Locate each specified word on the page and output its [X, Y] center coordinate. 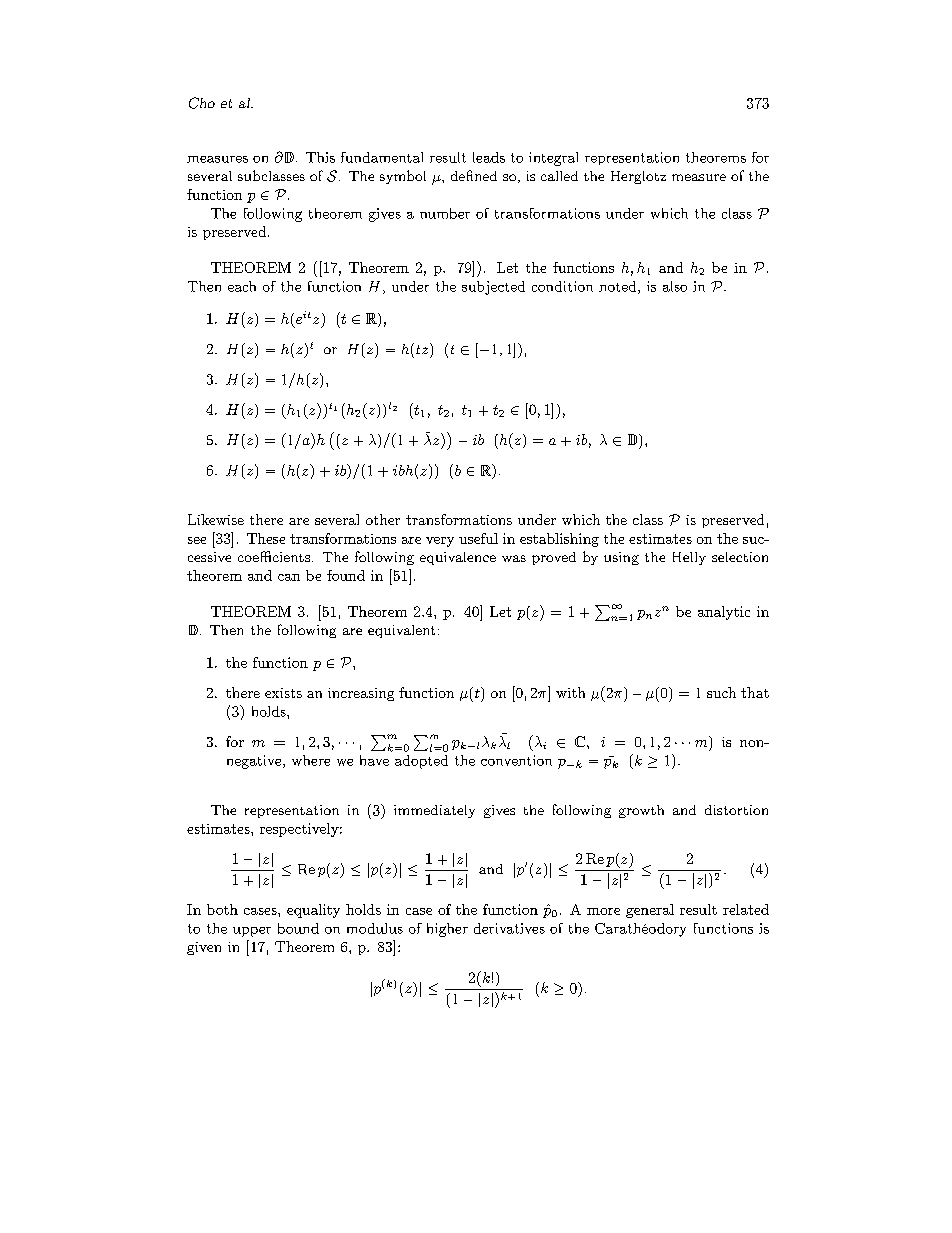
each [242, 286]
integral [553, 159]
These [266, 538]
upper [252, 932]
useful [478, 538]
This [320, 157]
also [675, 286]
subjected [493, 288]
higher [447, 930]
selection [740, 557]
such [721, 692]
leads [489, 157]
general [650, 911]
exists [283, 693]
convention [516, 760]
